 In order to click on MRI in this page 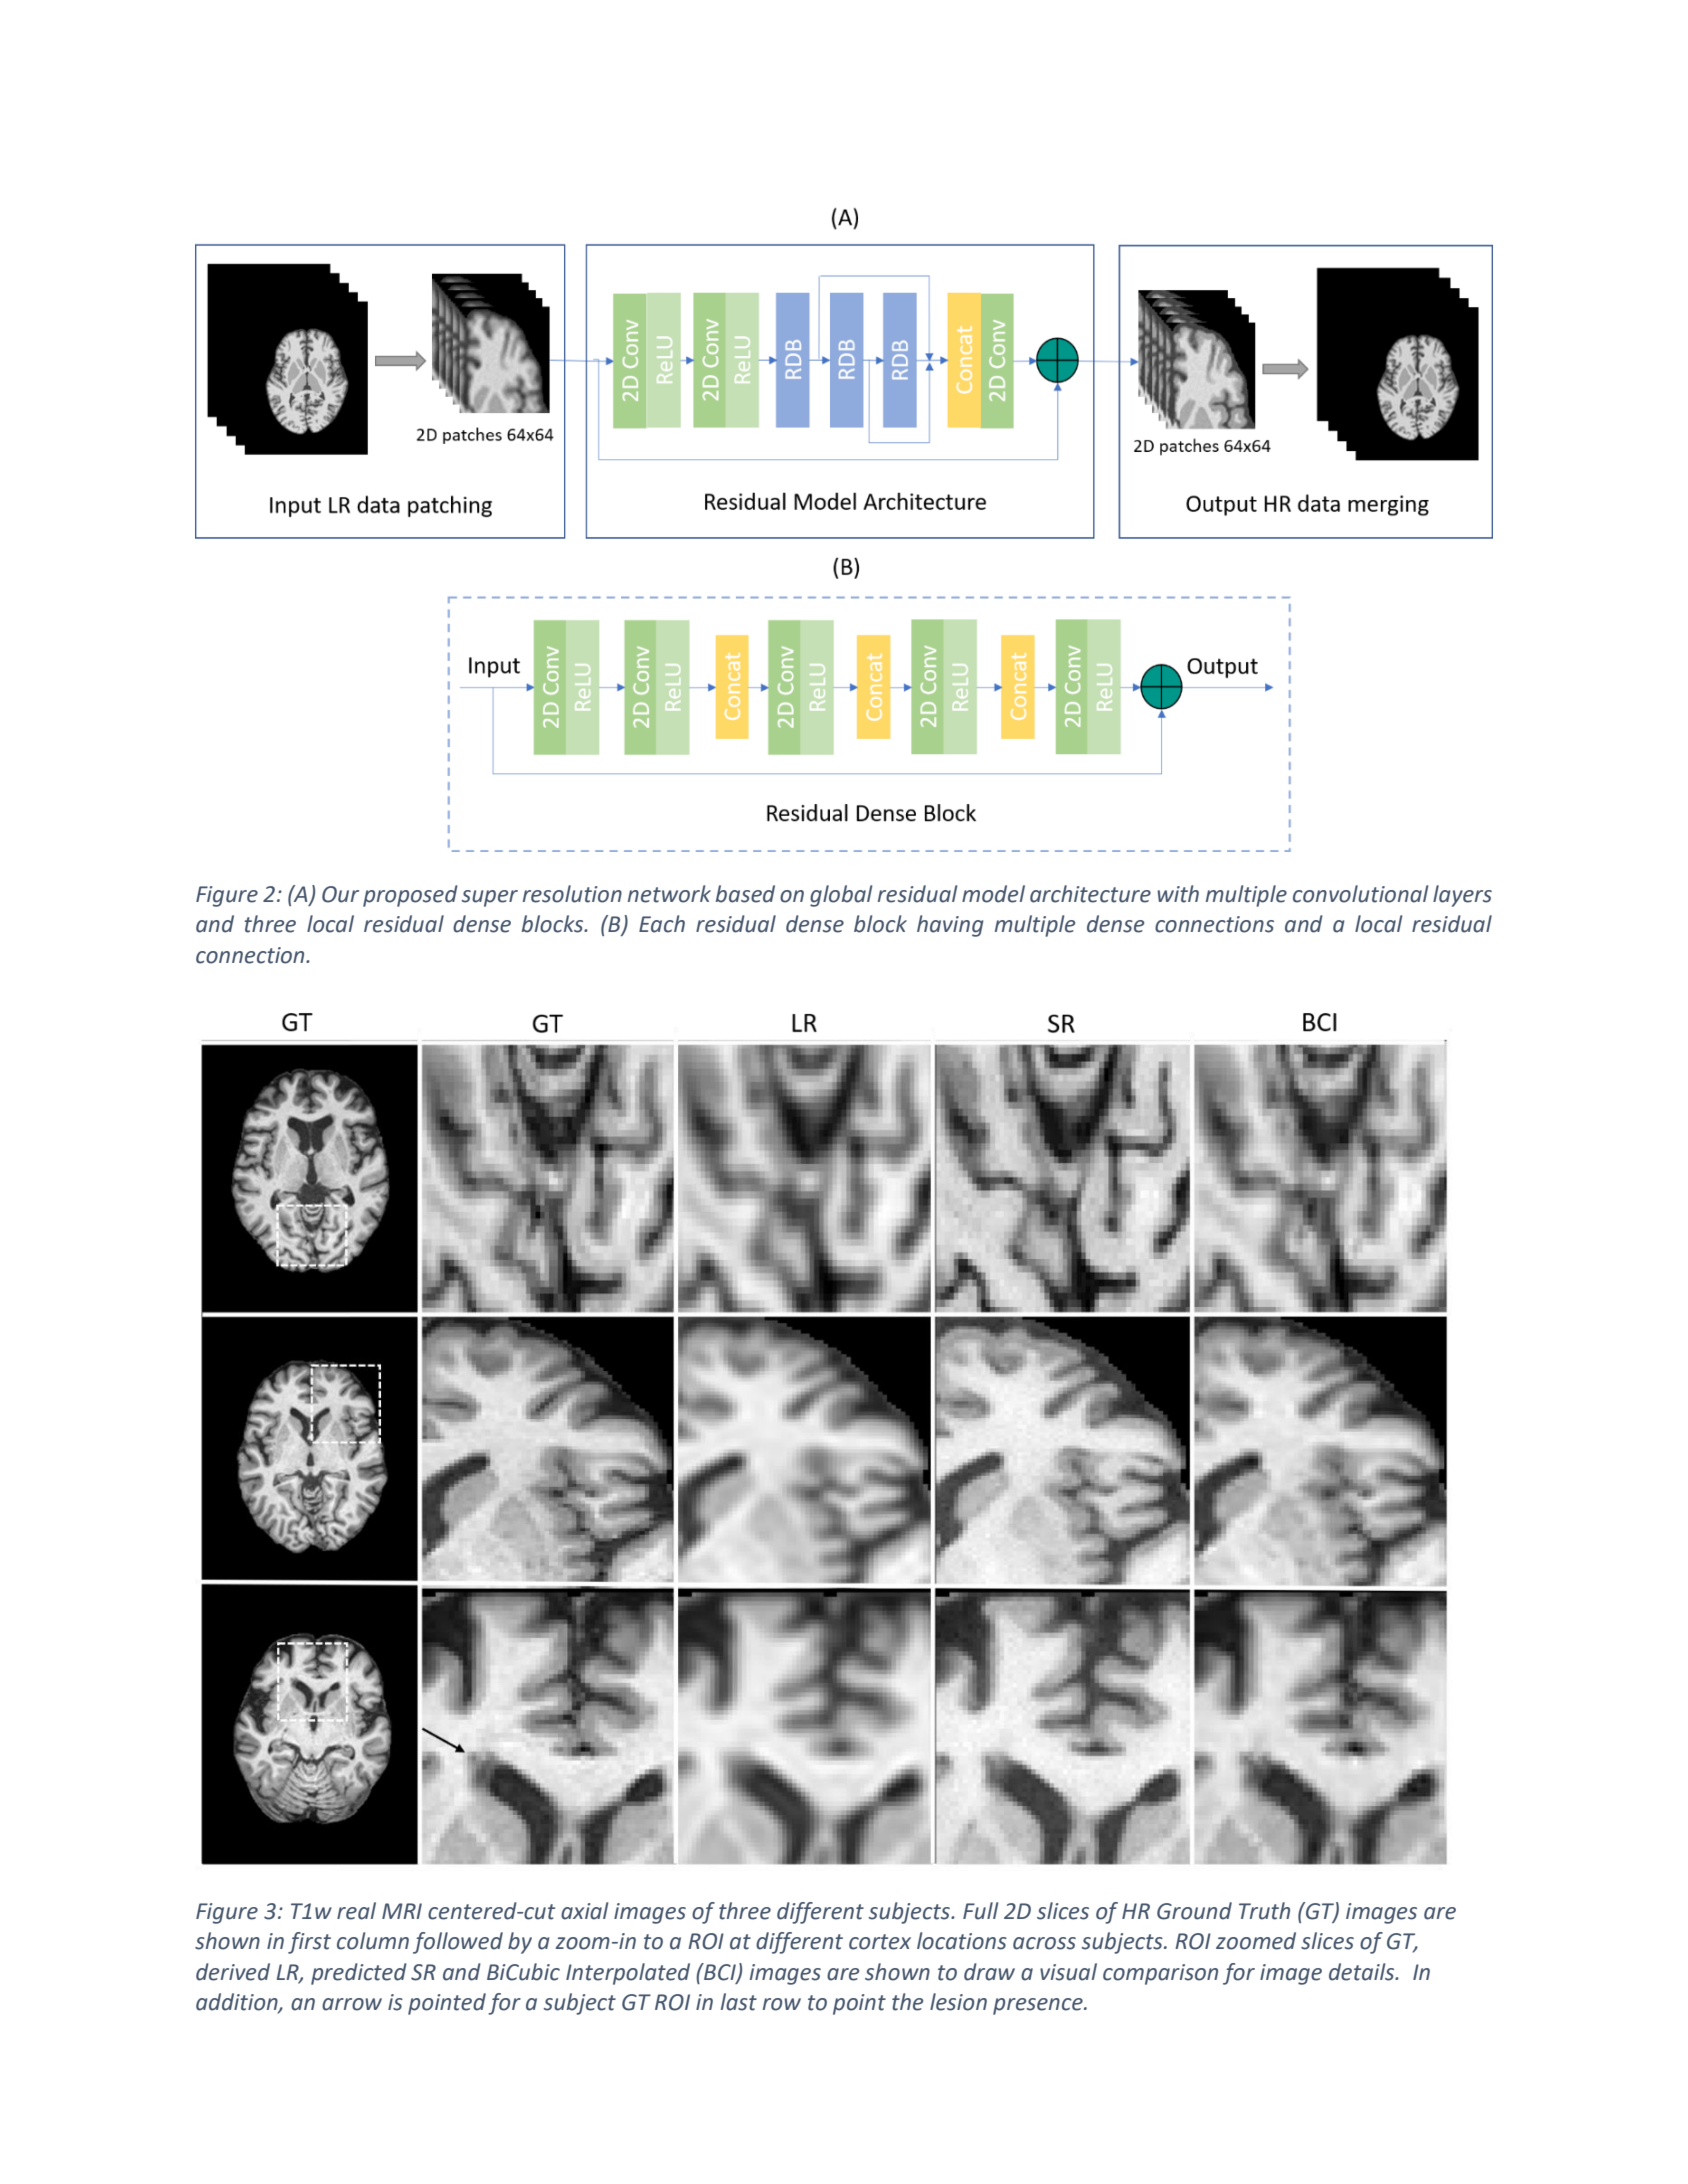, I will do `click(402, 1911)`.
